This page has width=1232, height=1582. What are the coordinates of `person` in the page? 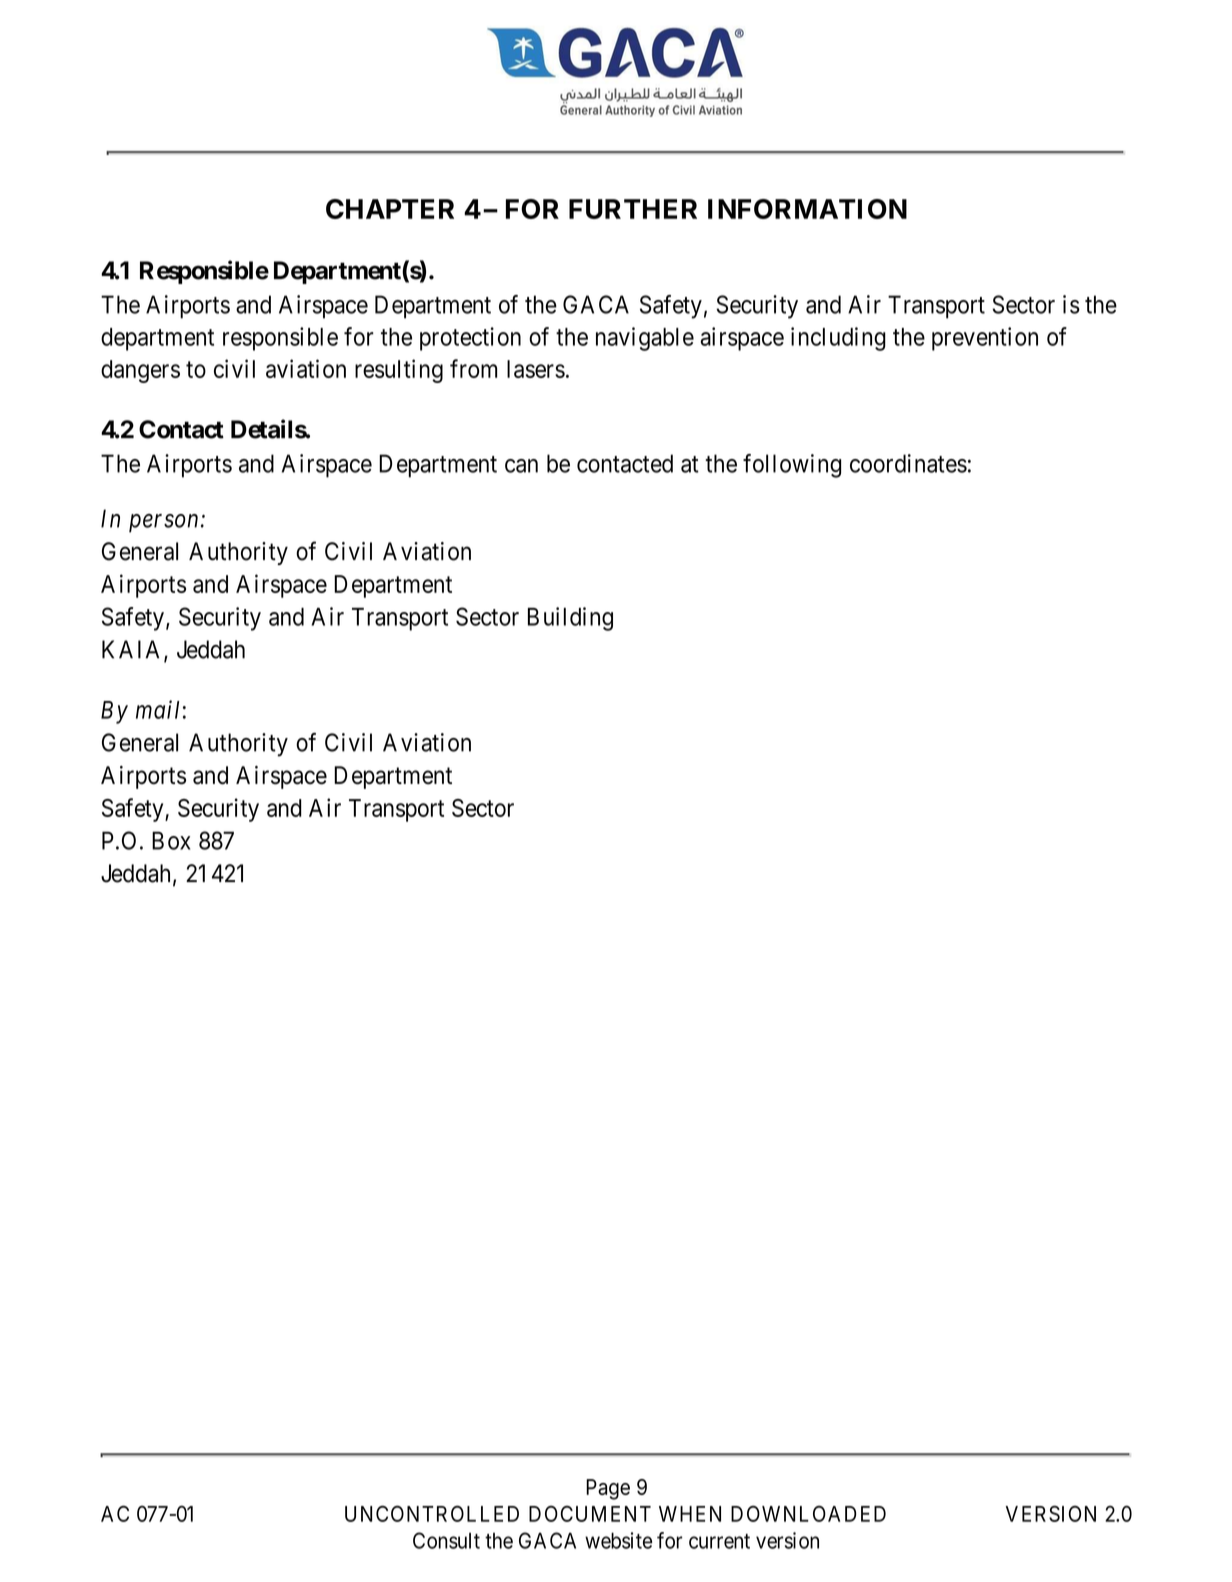 It's located at (163, 523).
